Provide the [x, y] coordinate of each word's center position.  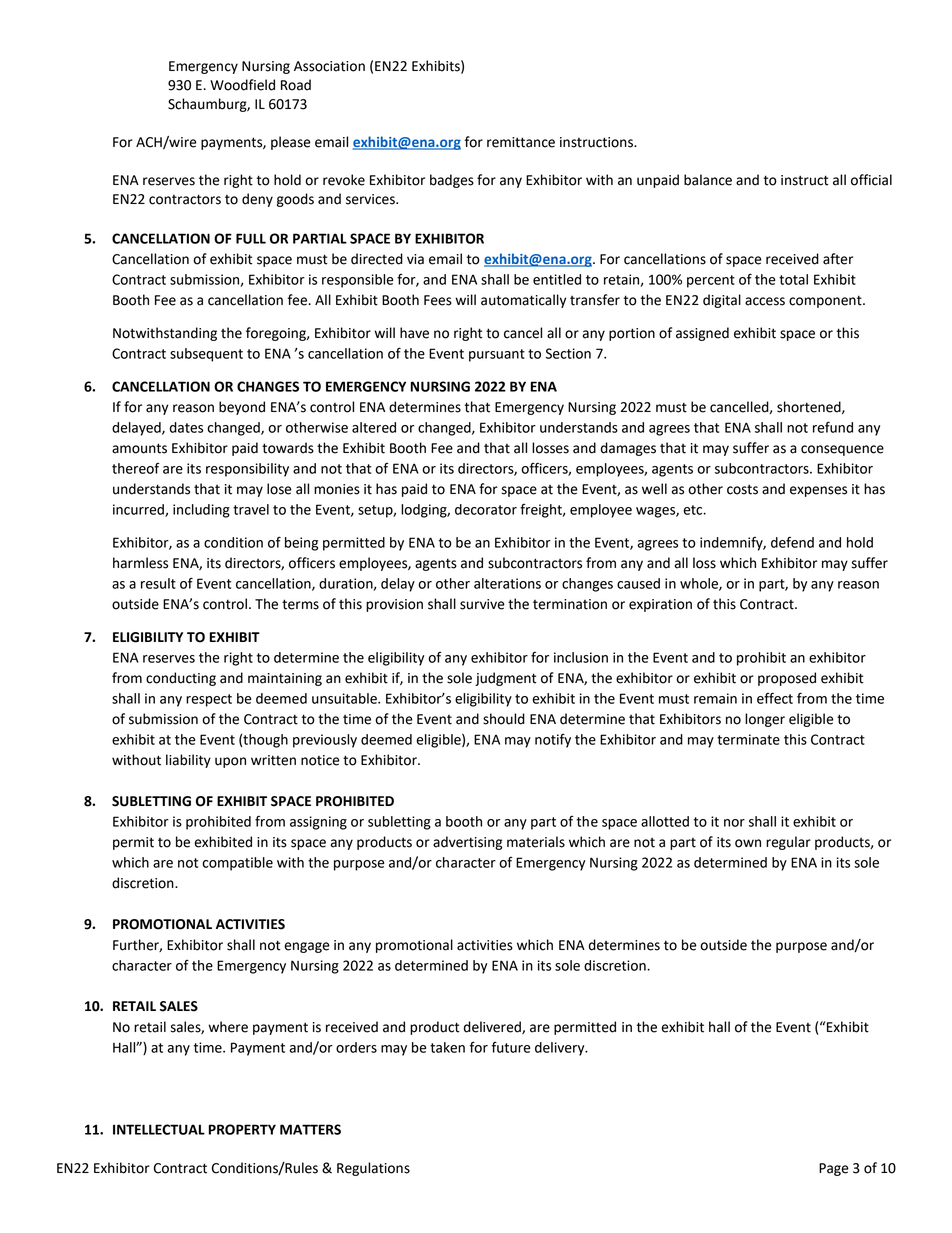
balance [708, 180]
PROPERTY [242, 1129]
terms [300, 604]
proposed [787, 679]
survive [482, 604]
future [511, 1047]
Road [296, 85]
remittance [521, 142]
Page [834, 1169]
